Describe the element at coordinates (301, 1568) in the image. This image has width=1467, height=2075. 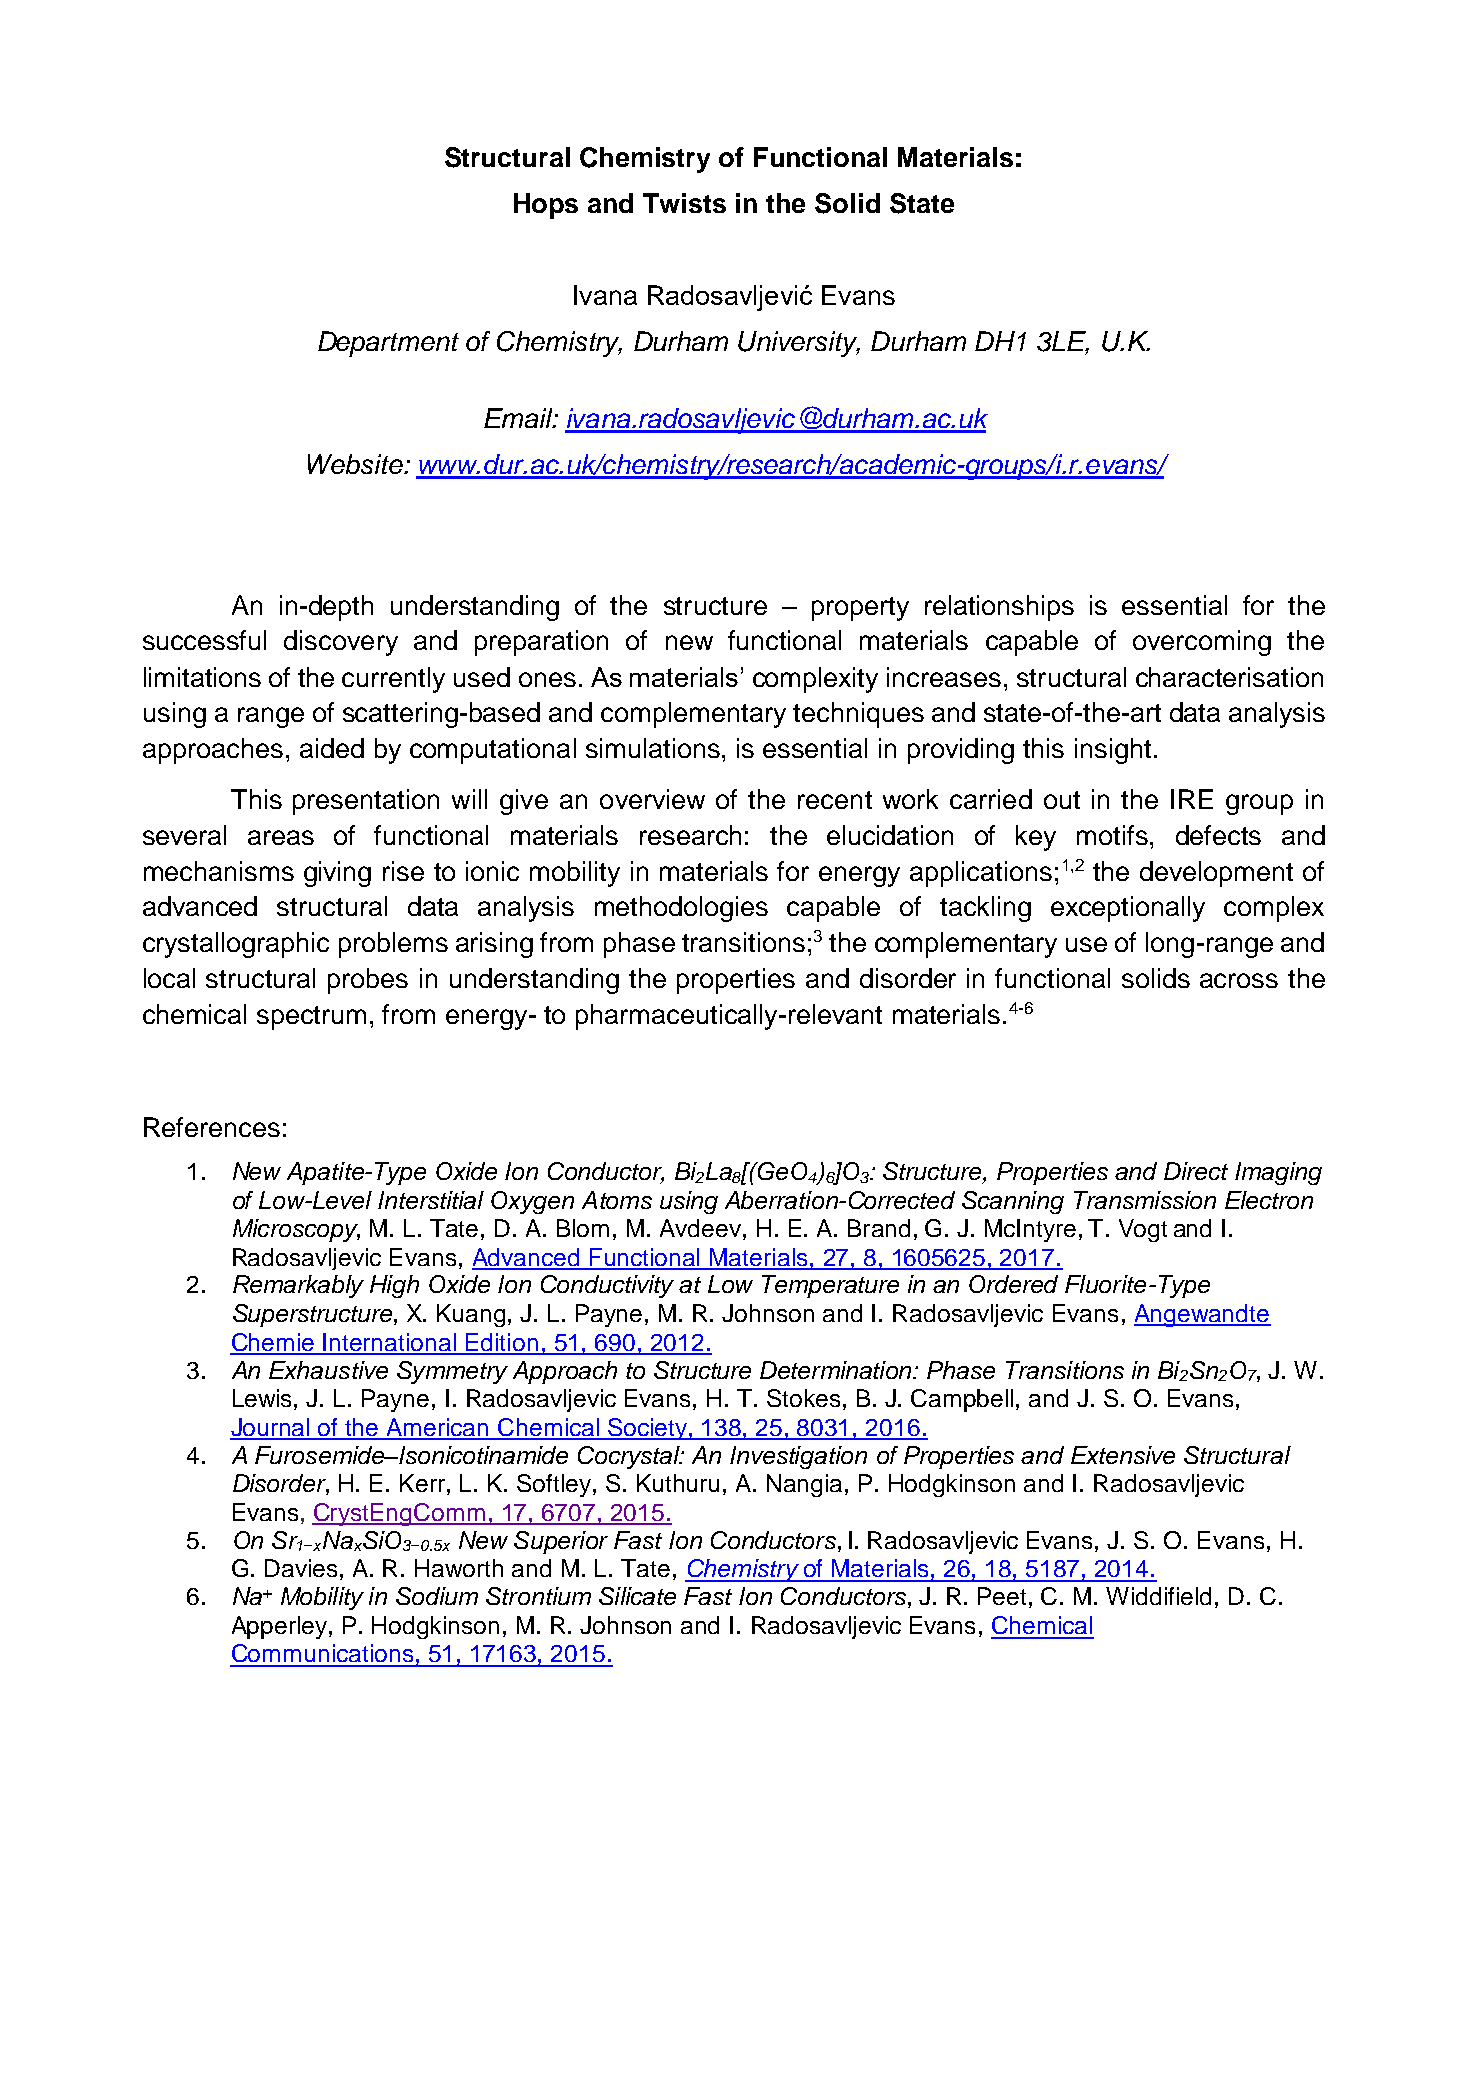
I see `Davies` at that location.
